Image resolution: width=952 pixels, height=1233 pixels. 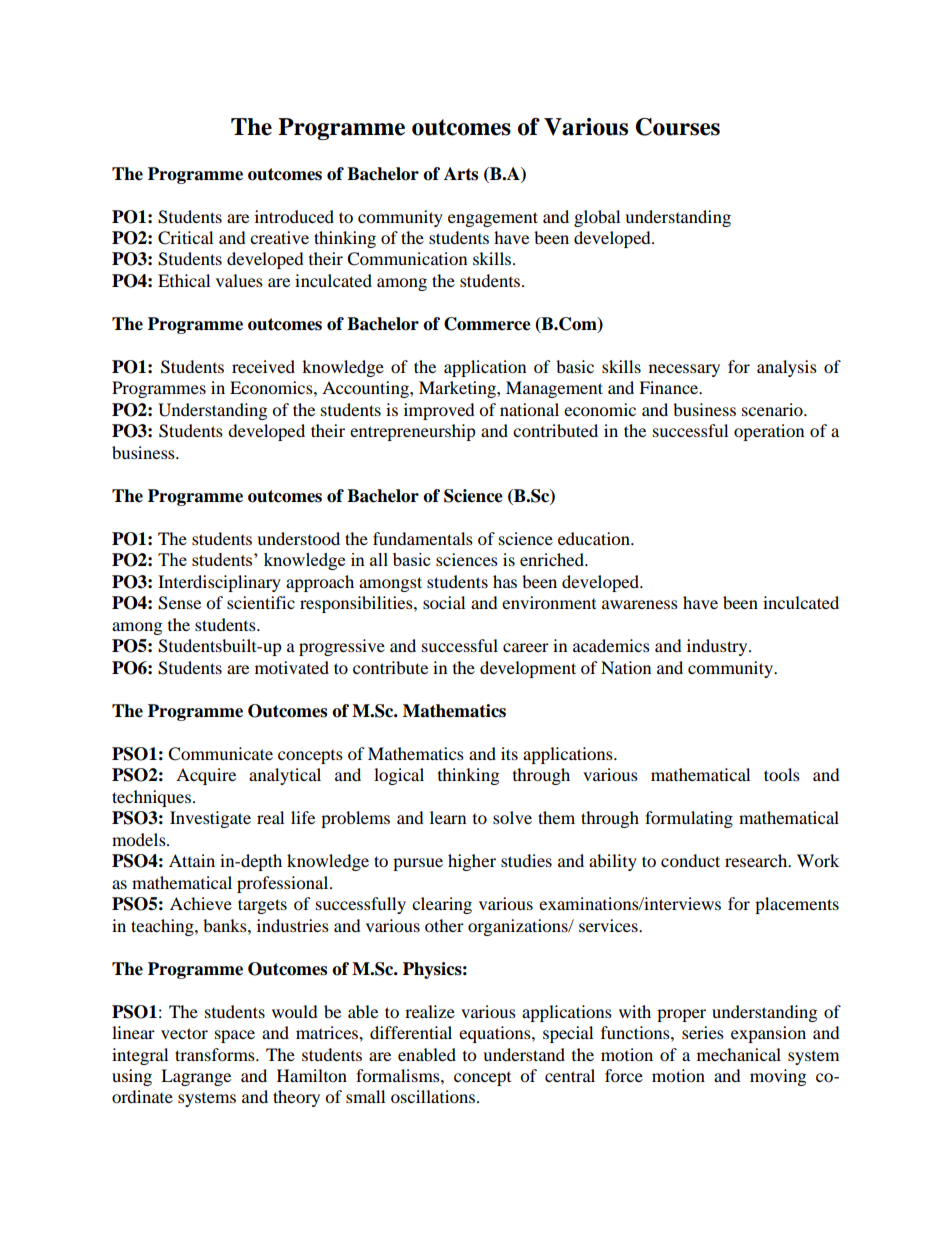 I want to click on transforms, so click(x=216, y=1054).
